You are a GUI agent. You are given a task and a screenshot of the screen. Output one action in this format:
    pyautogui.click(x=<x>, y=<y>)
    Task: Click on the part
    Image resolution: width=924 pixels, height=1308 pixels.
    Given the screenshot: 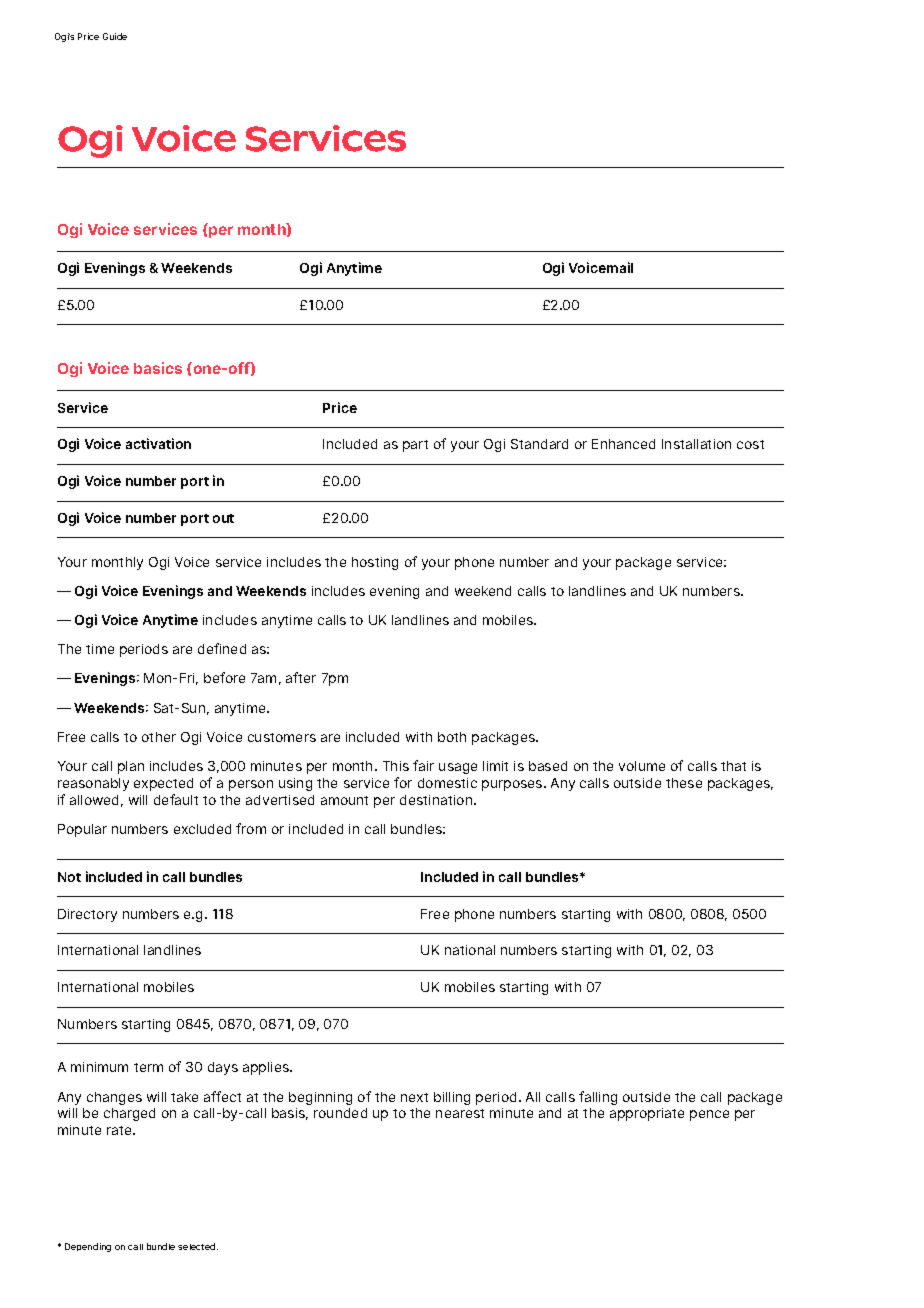 What is the action you would take?
    pyautogui.click(x=415, y=446)
